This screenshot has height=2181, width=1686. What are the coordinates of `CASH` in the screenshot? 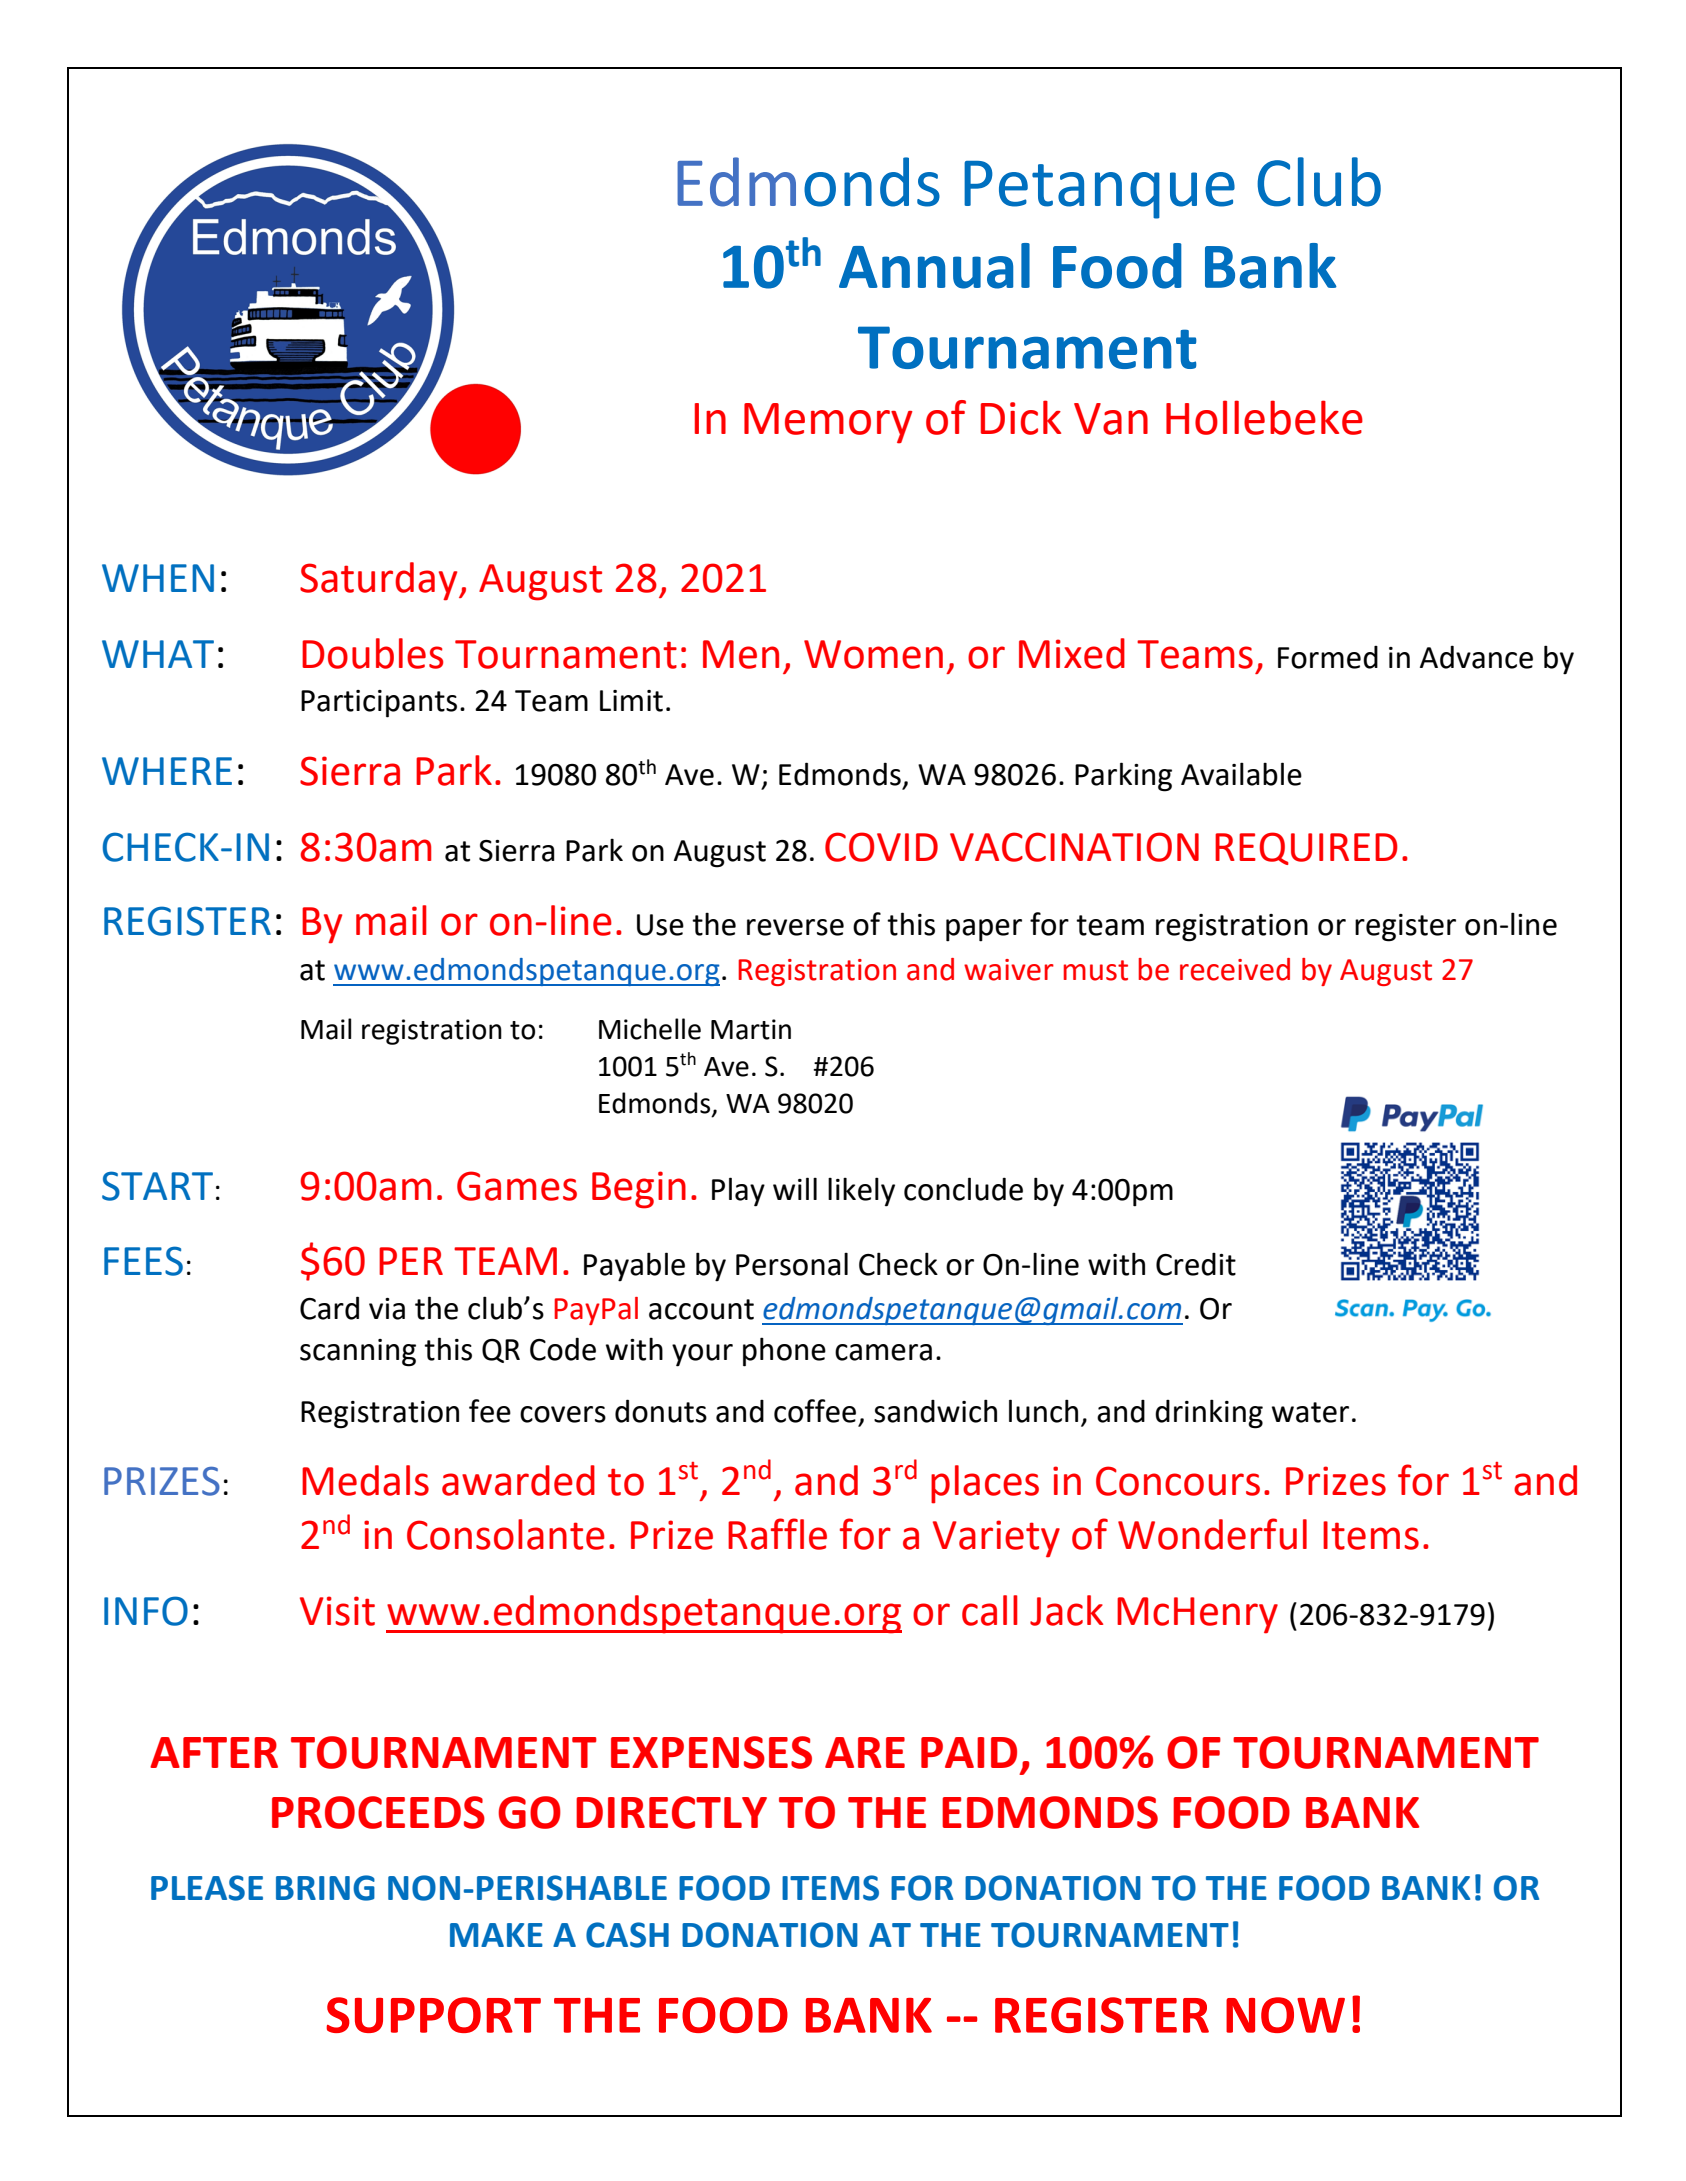 It's located at (627, 1935).
